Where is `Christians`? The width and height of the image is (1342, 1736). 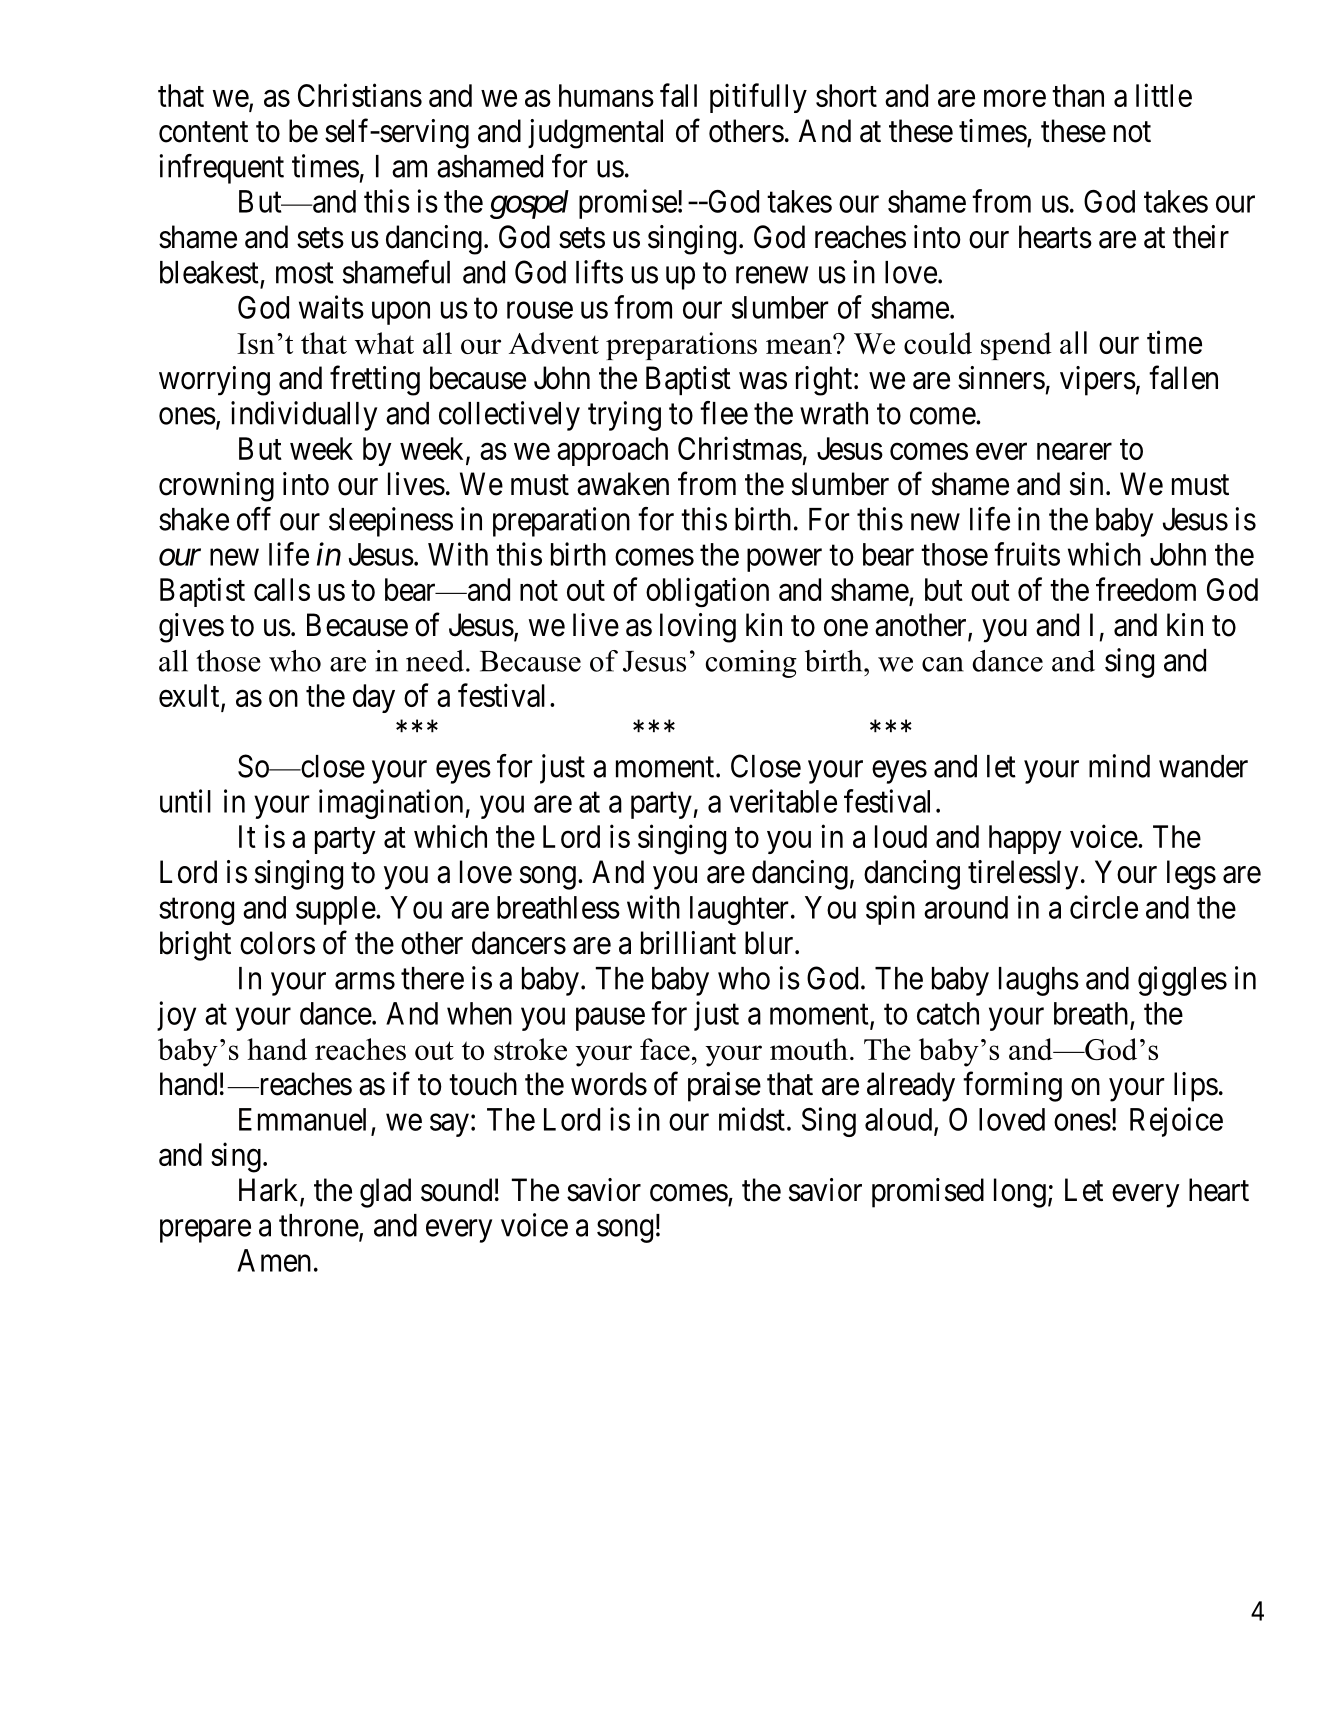 Christians is located at coordinates (360, 95).
